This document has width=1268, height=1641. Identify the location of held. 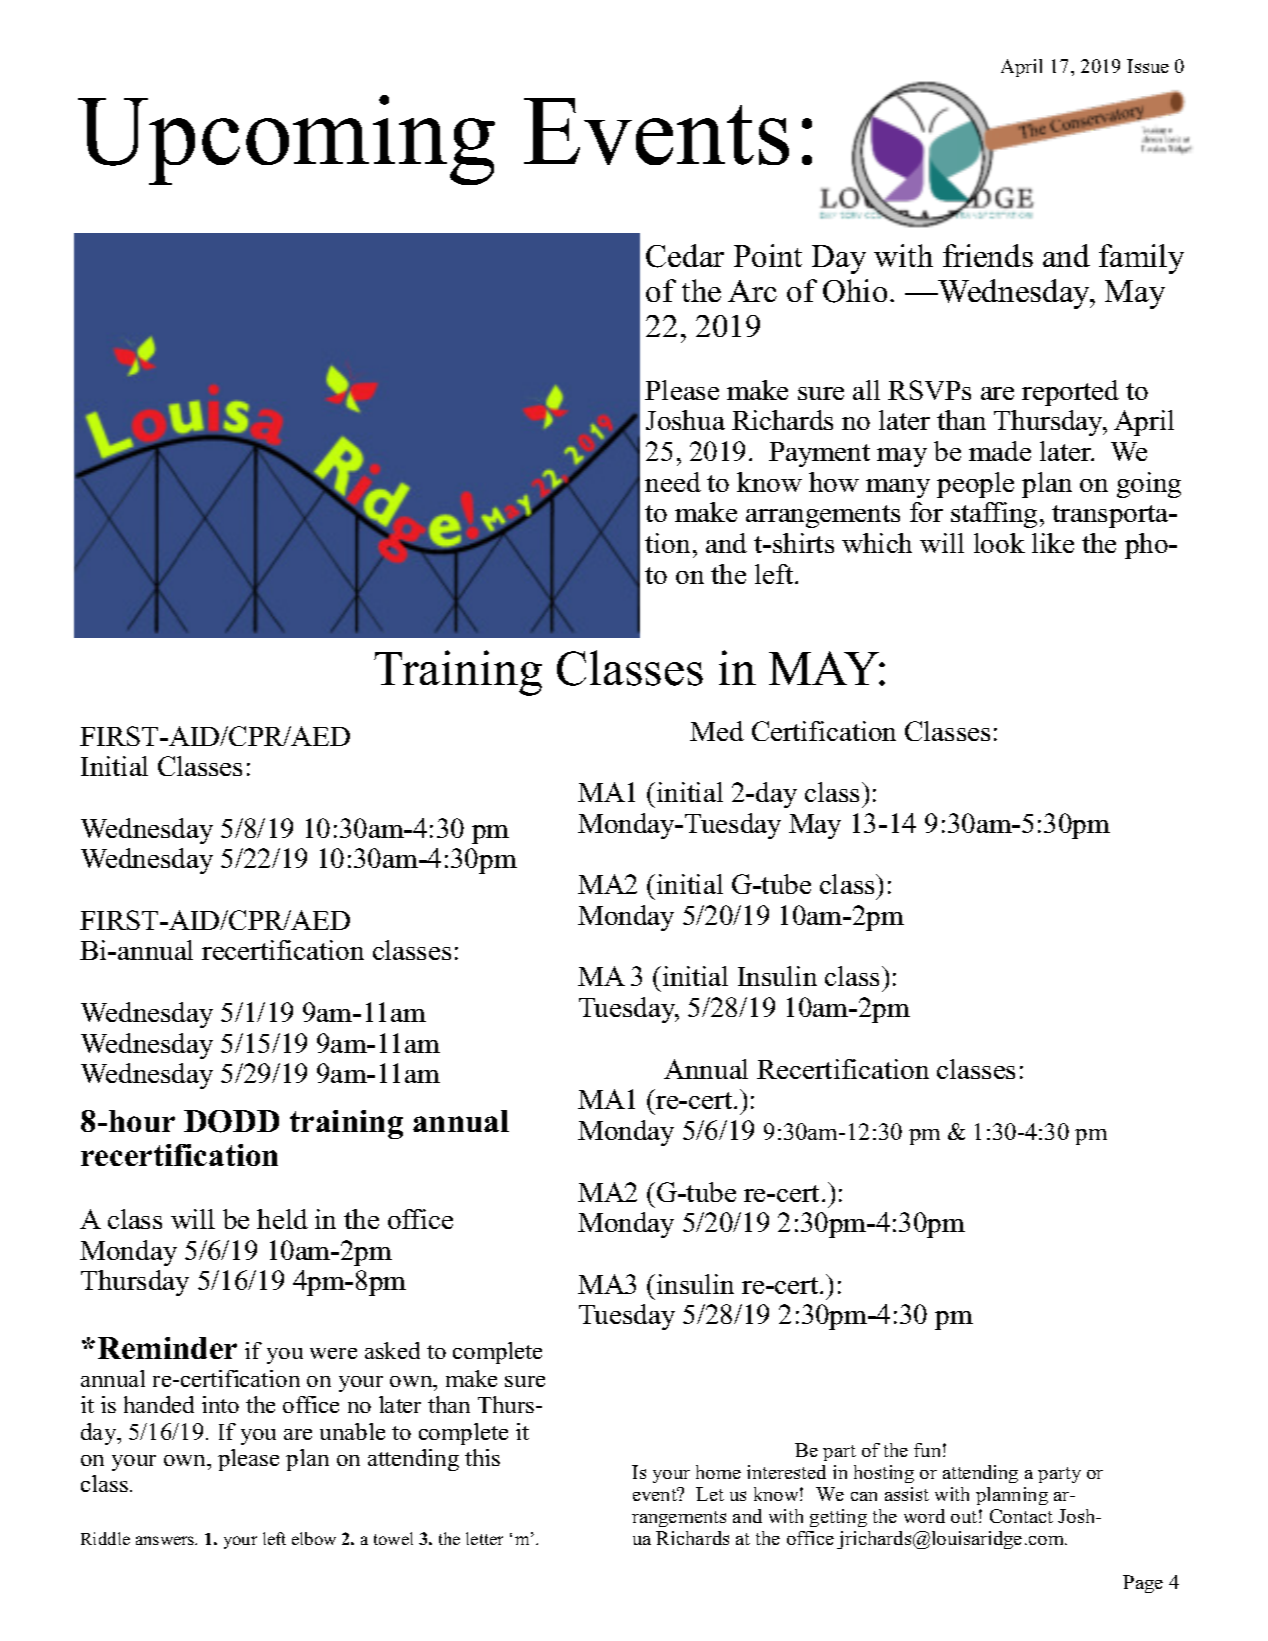
(282, 1219).
